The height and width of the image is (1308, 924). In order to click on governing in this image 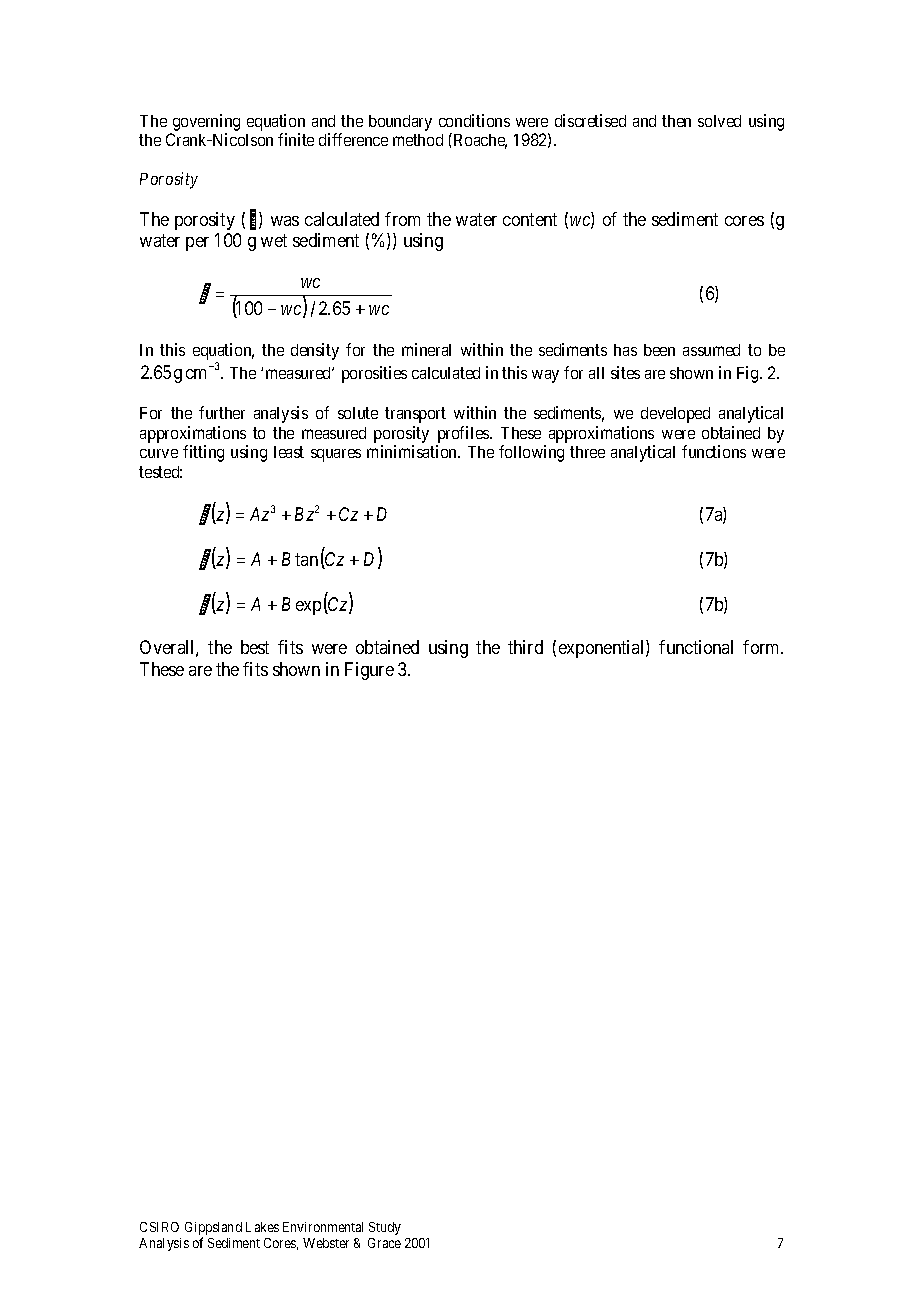, I will do `click(205, 124)`.
